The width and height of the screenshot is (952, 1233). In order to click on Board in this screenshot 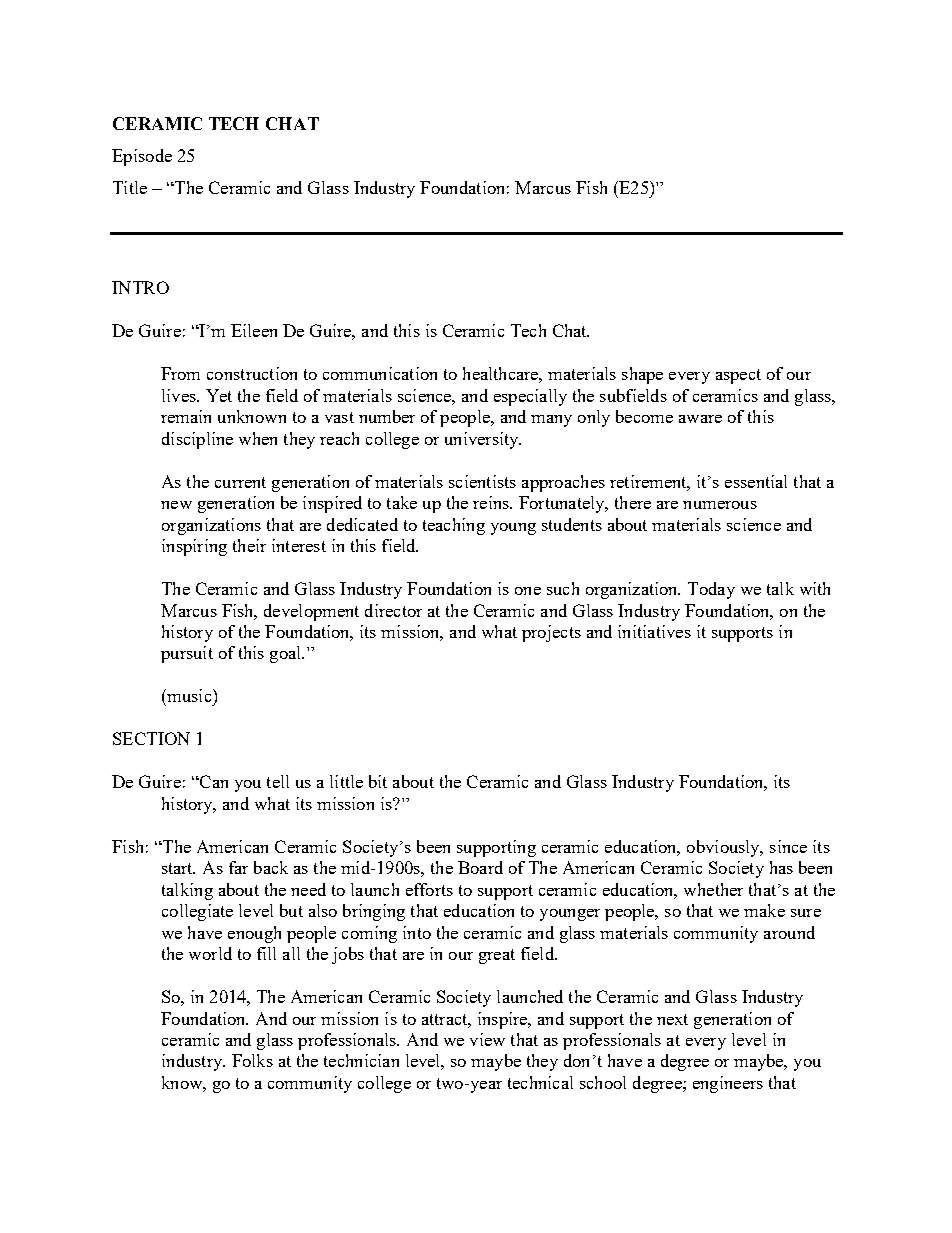, I will do `click(480, 867)`.
